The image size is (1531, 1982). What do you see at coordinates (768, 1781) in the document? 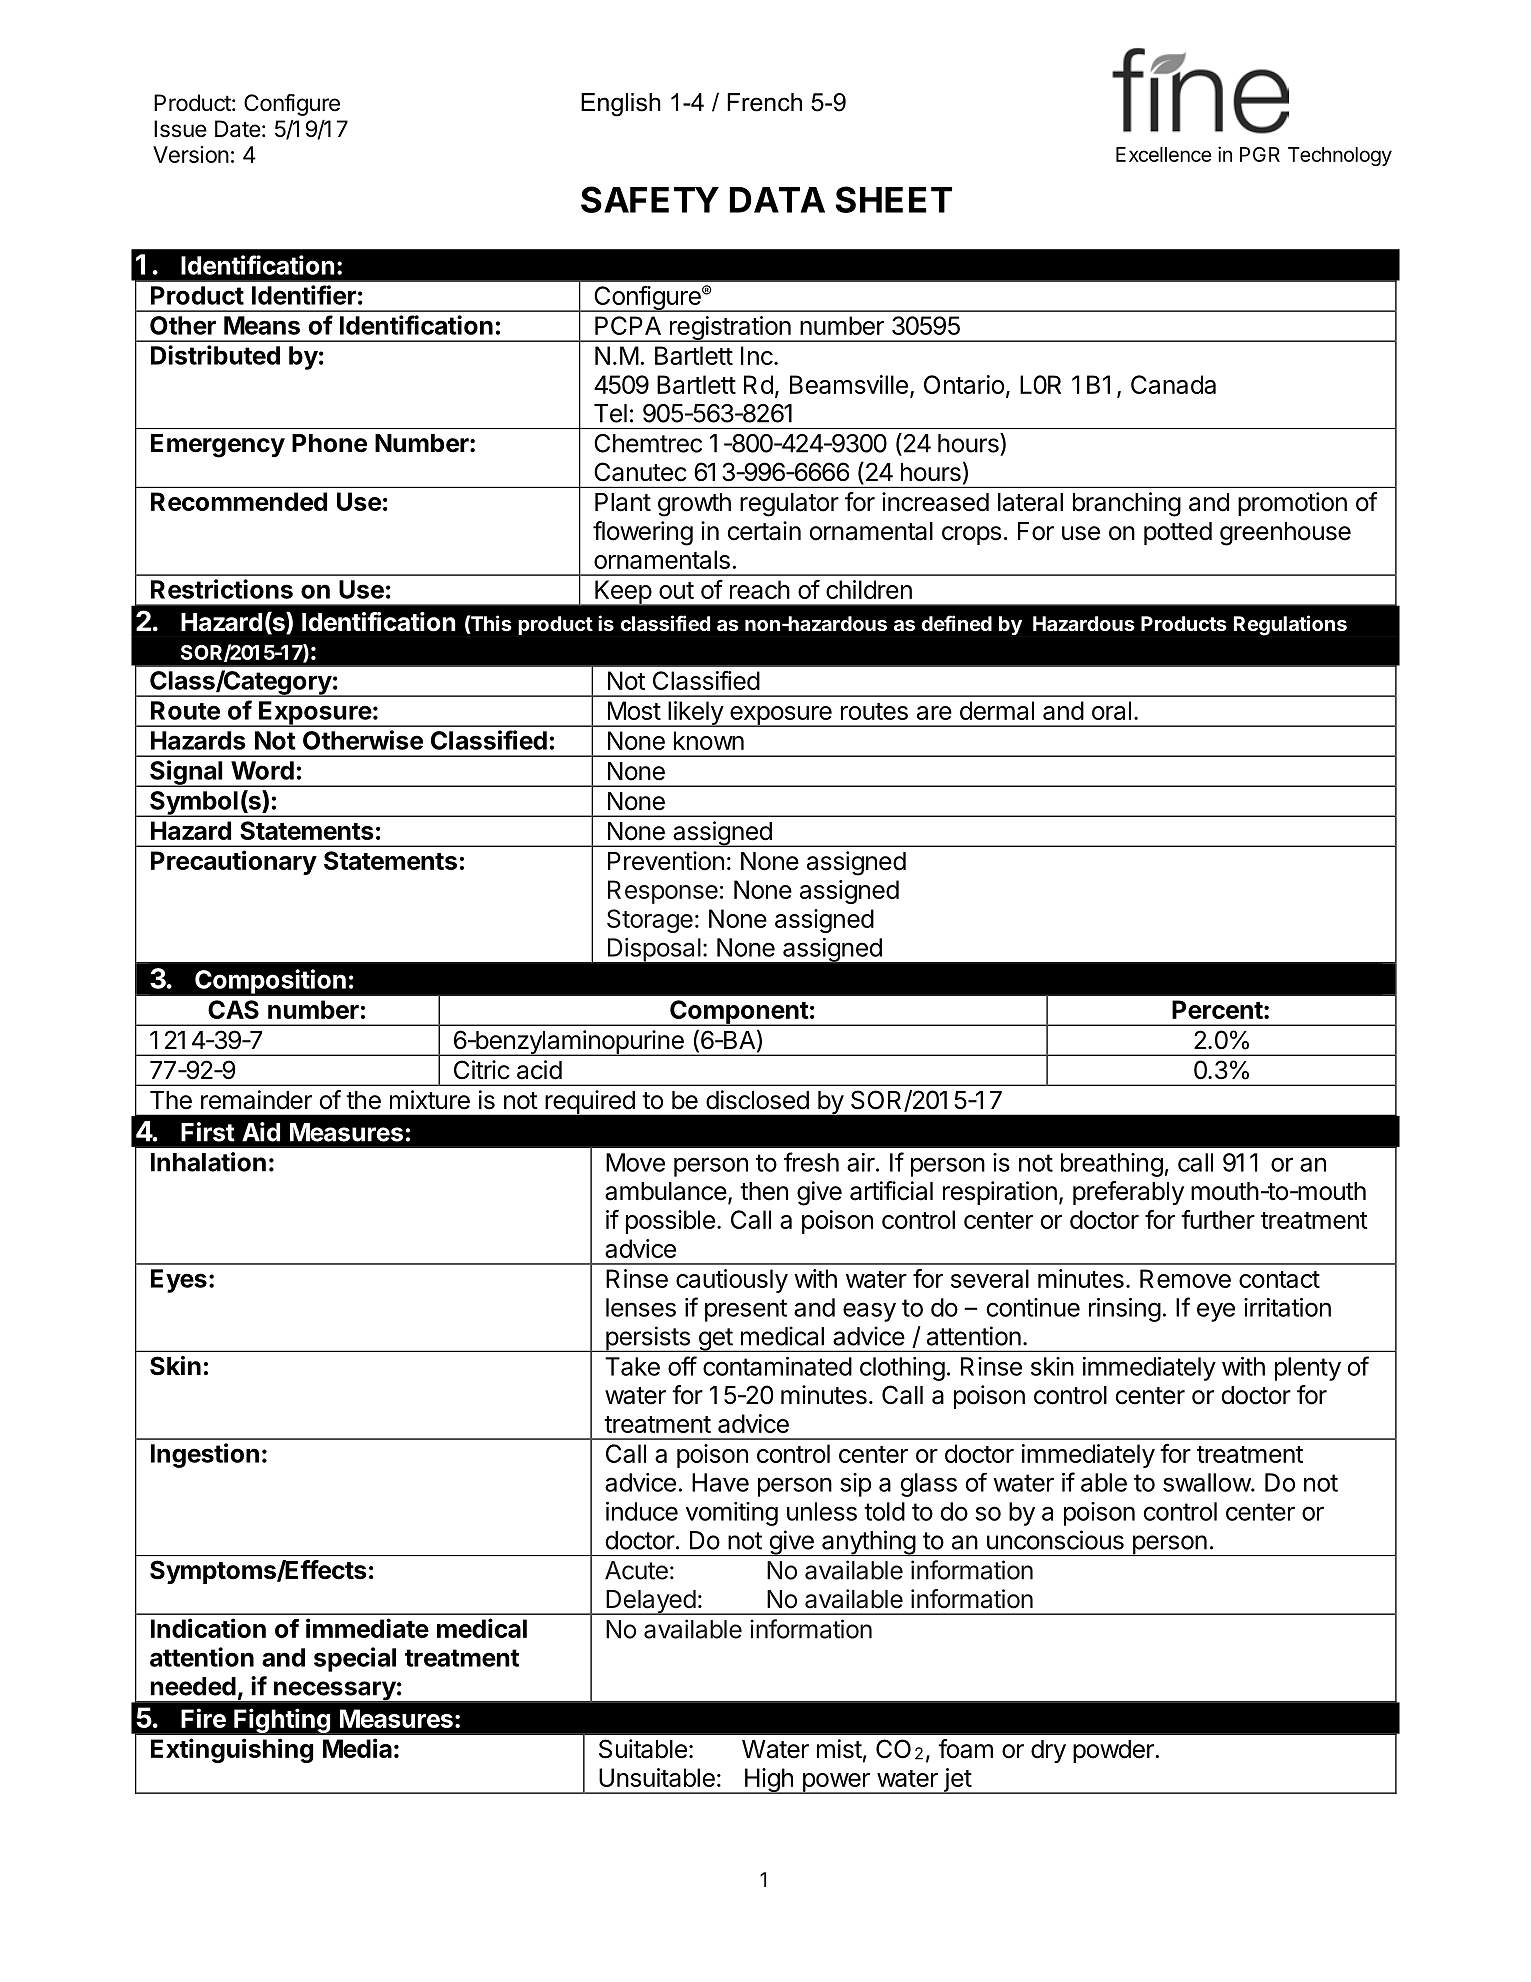
I see `High` at bounding box center [768, 1781].
